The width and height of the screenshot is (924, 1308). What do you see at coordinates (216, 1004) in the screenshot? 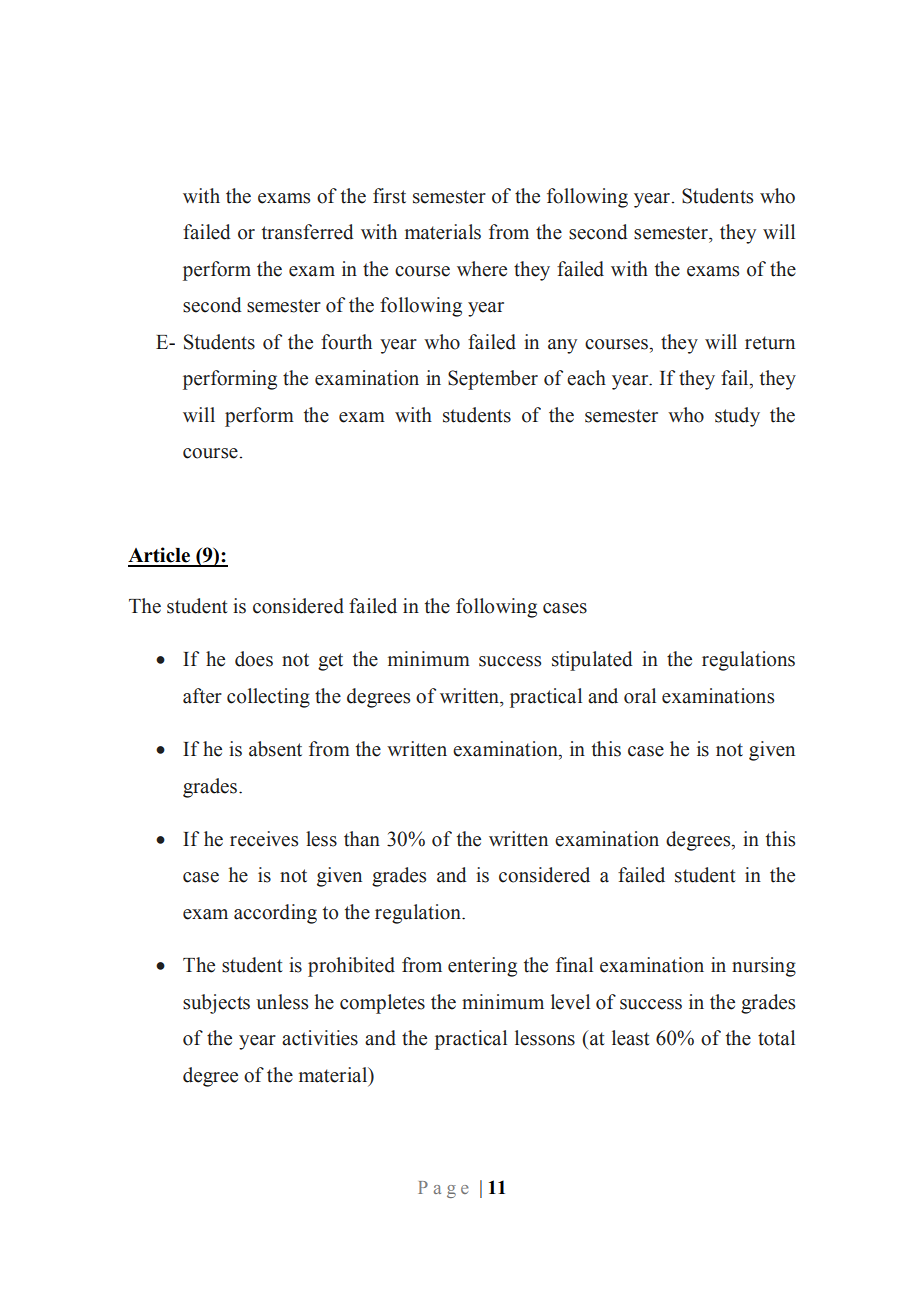
I see `subjects` at bounding box center [216, 1004].
